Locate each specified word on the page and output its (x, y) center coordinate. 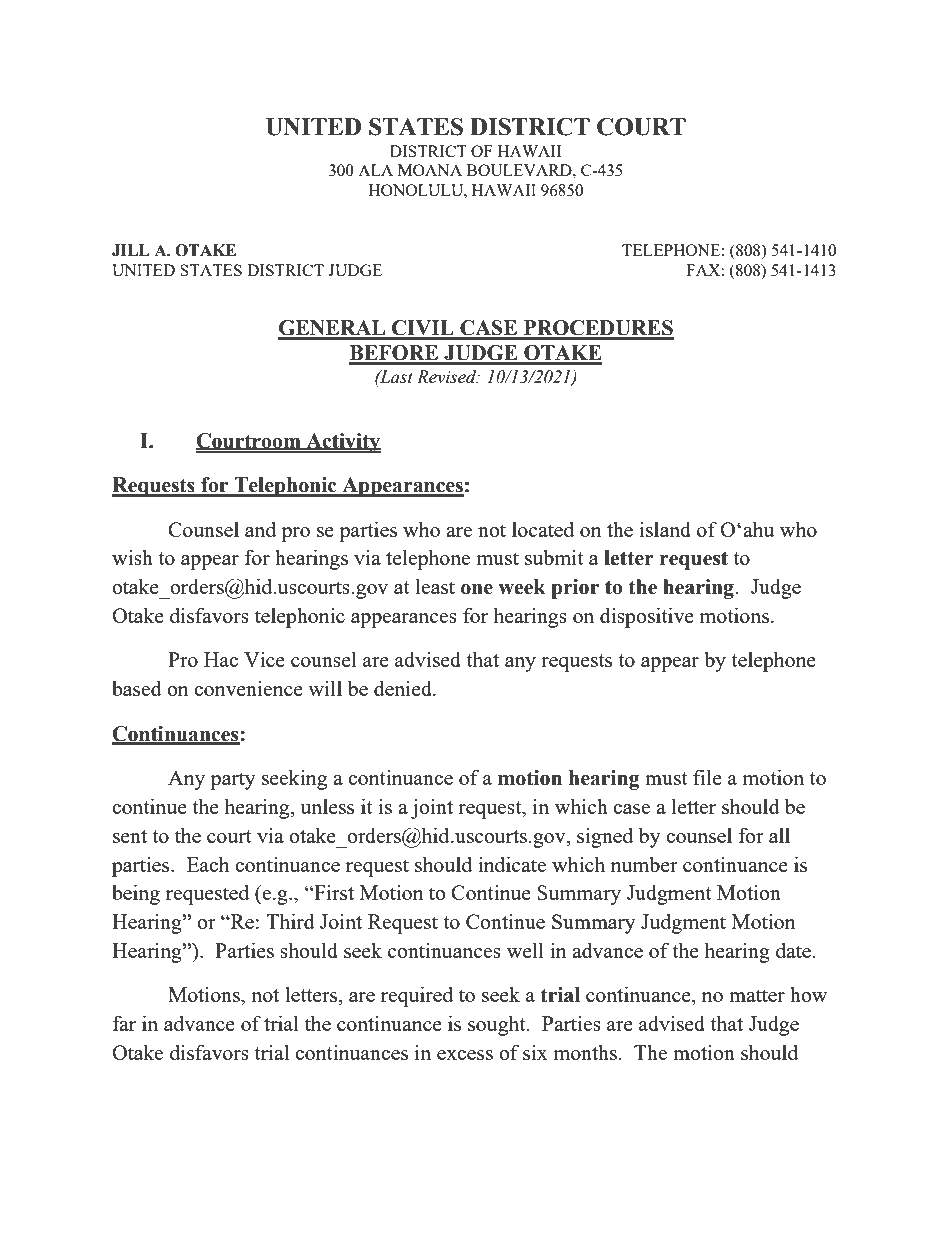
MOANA (430, 170)
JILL (130, 250)
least (435, 586)
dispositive (647, 617)
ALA (375, 170)
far (124, 1023)
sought (498, 1025)
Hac (221, 659)
